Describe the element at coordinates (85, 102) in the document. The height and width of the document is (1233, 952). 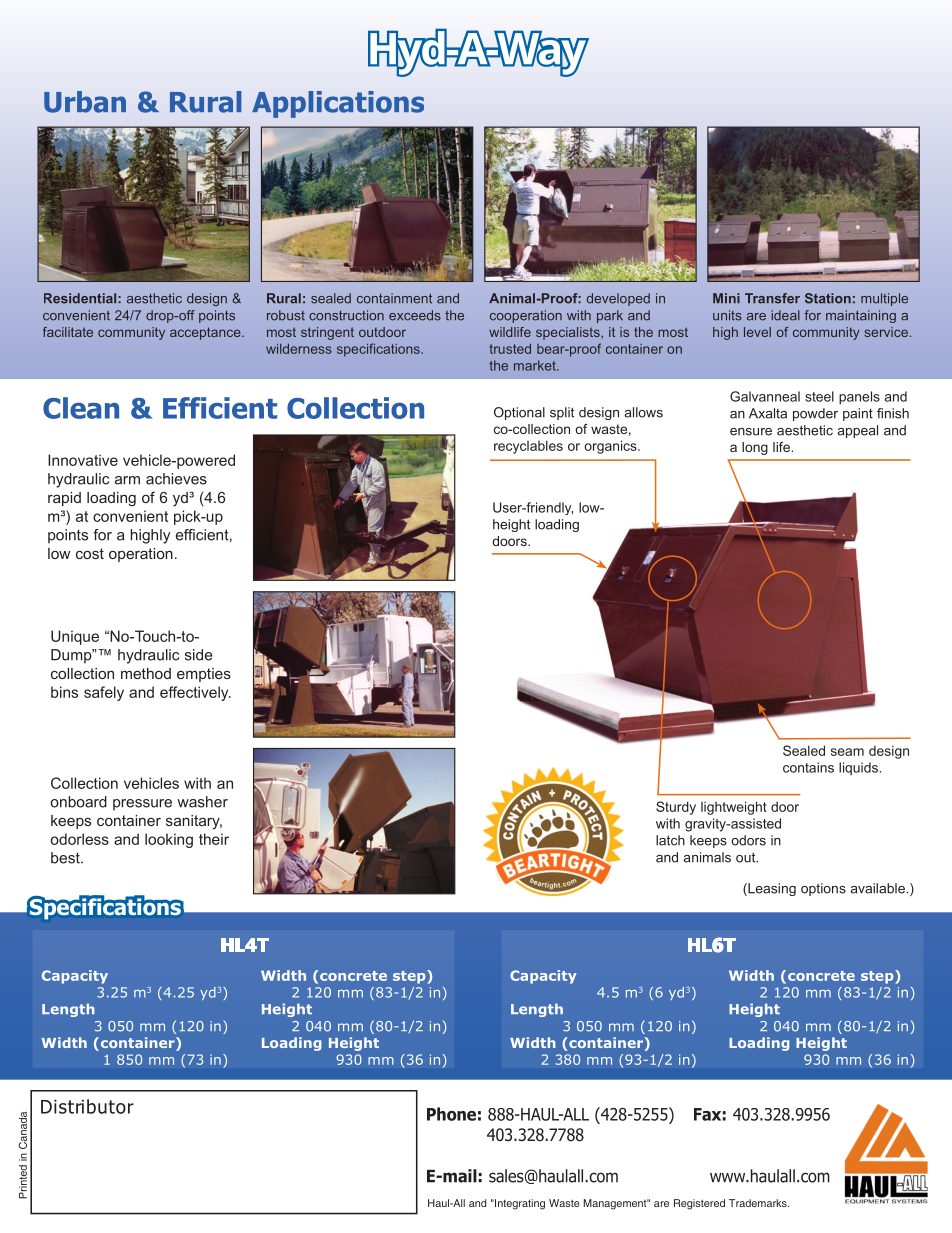
I see `Urban` at that location.
